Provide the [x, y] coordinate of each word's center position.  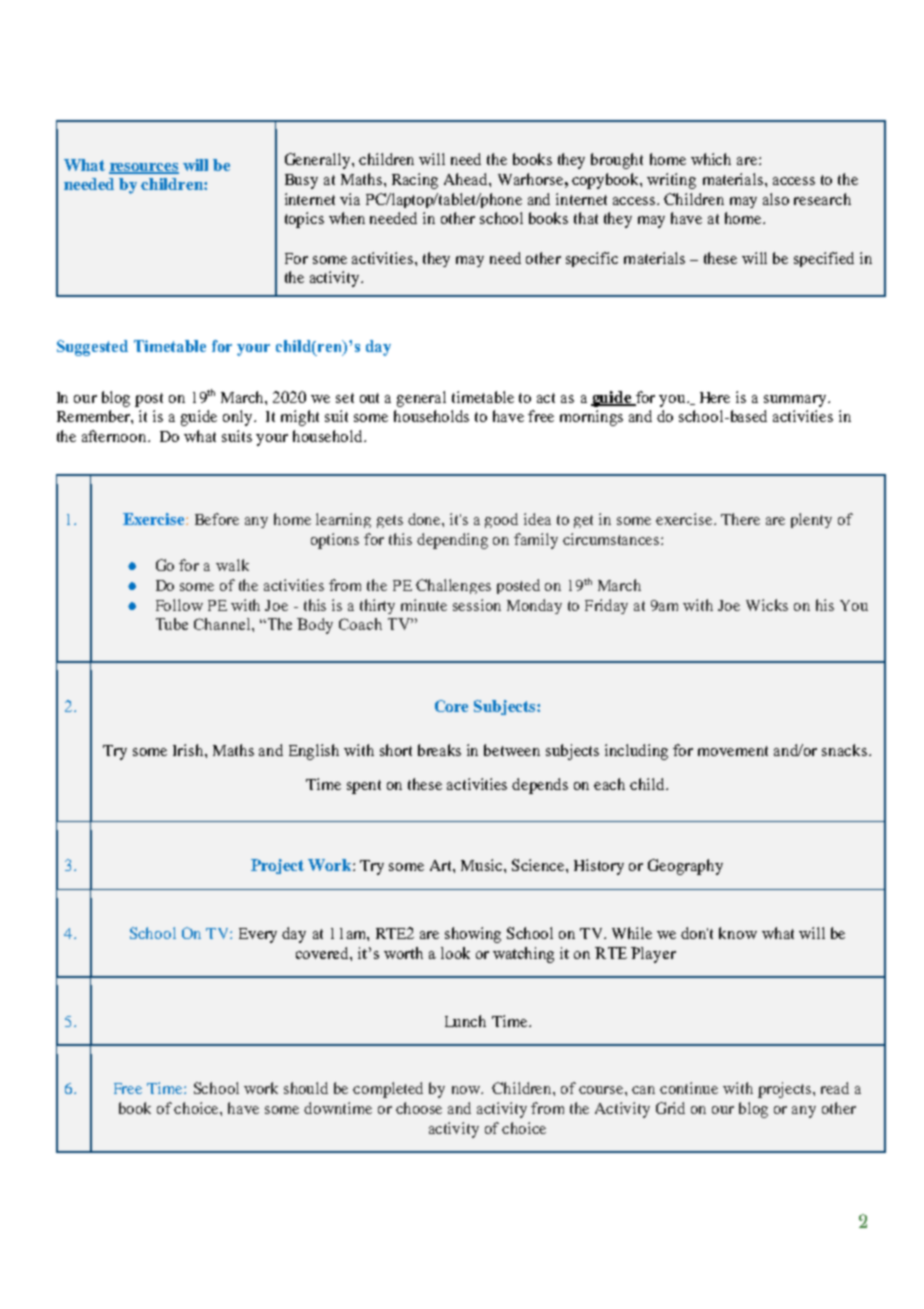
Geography [685, 867]
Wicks [767, 605]
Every [258, 935]
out [369, 398]
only [239, 418]
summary [796, 401]
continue [689, 1088]
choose [419, 1108]
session [477, 605]
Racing [415, 181]
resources [144, 168]
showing [473, 935]
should [306, 1088]
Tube [172, 624]
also [776, 199]
